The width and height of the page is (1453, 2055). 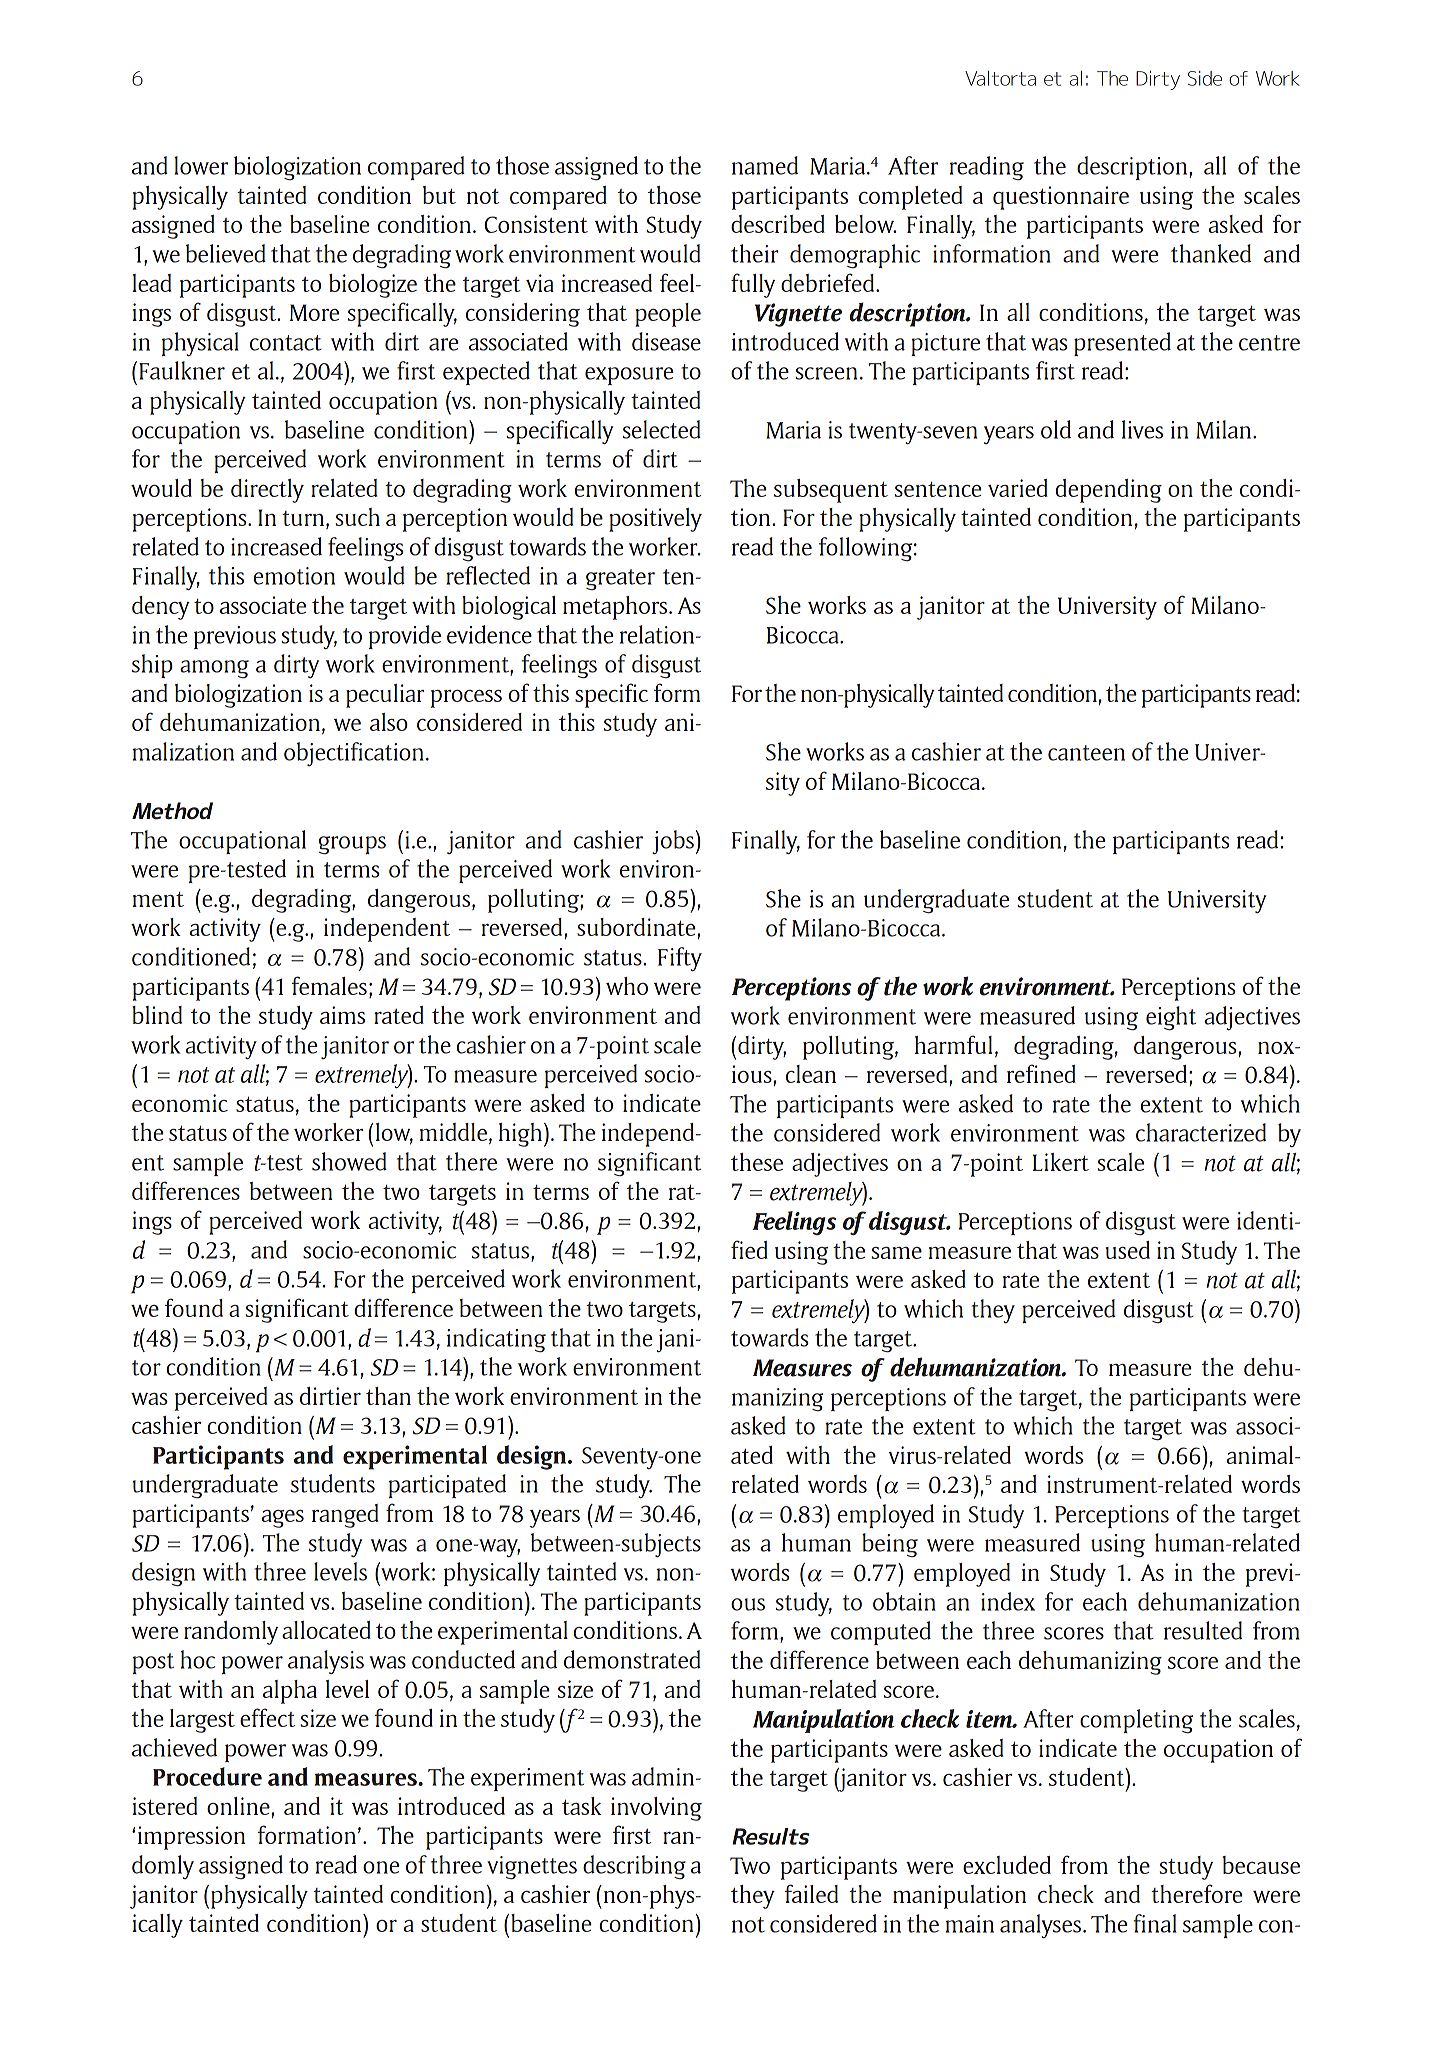 What do you see at coordinates (755, 253) in the page?
I see `their` at bounding box center [755, 253].
